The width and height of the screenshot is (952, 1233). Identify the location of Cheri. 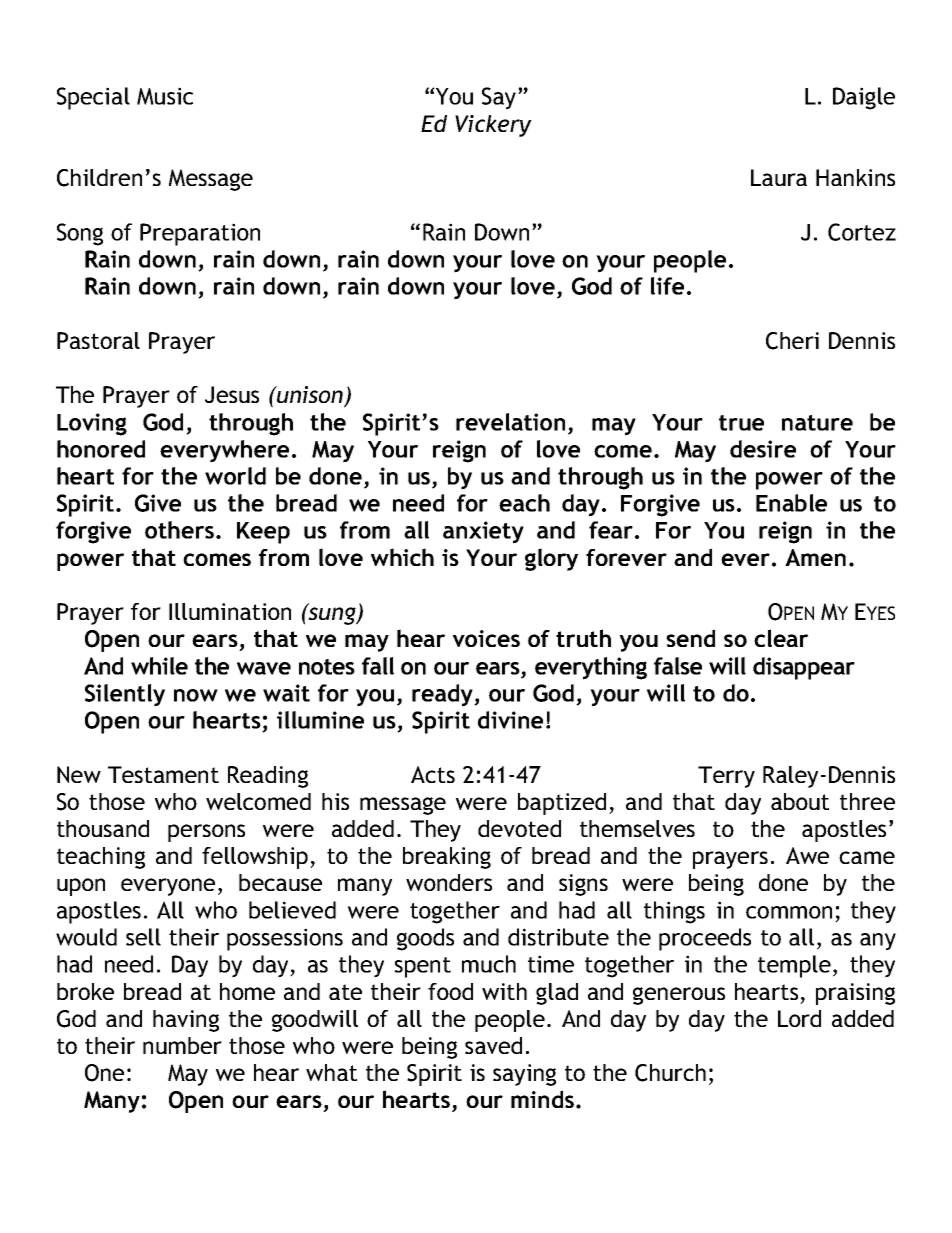
(792, 341).
